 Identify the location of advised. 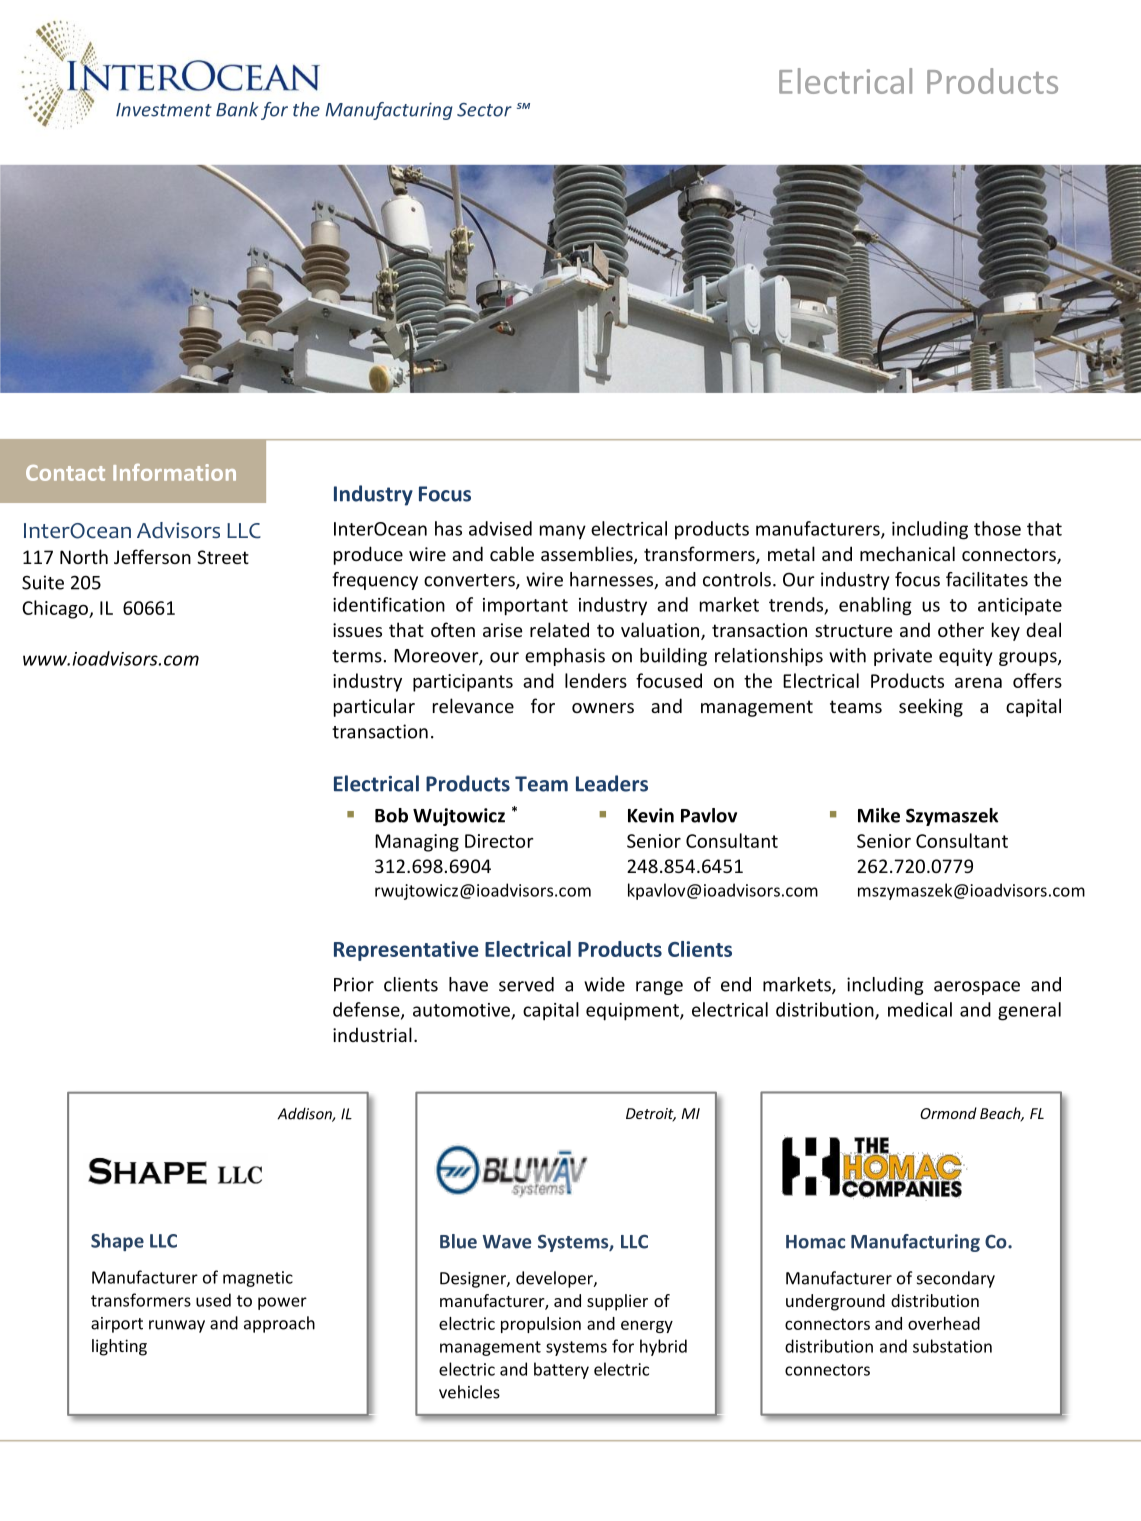
(500, 528).
